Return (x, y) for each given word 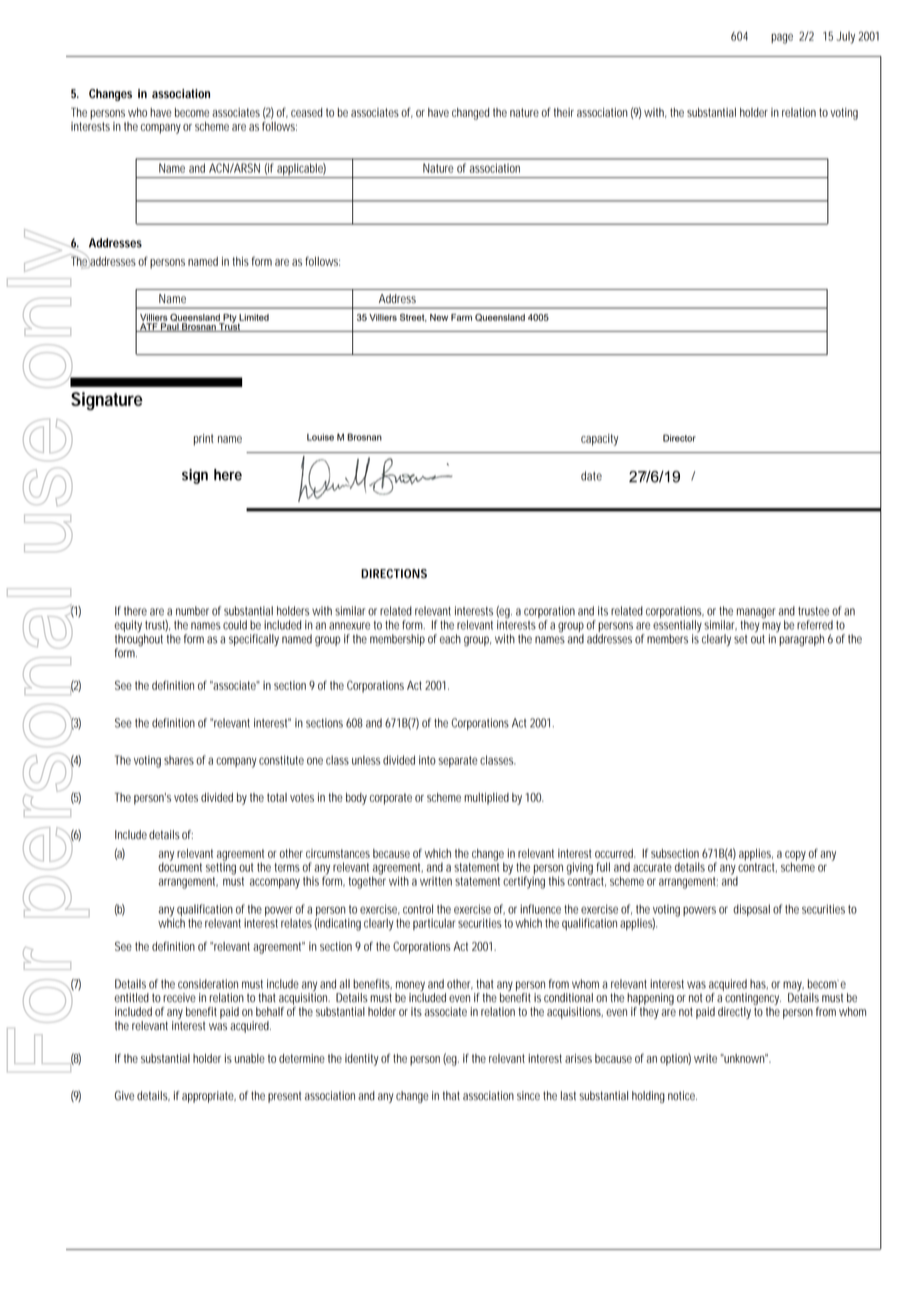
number (192, 611)
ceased (306, 112)
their (564, 112)
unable (250, 1058)
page (782, 38)
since (528, 1096)
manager (758, 614)
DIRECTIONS (394, 573)
